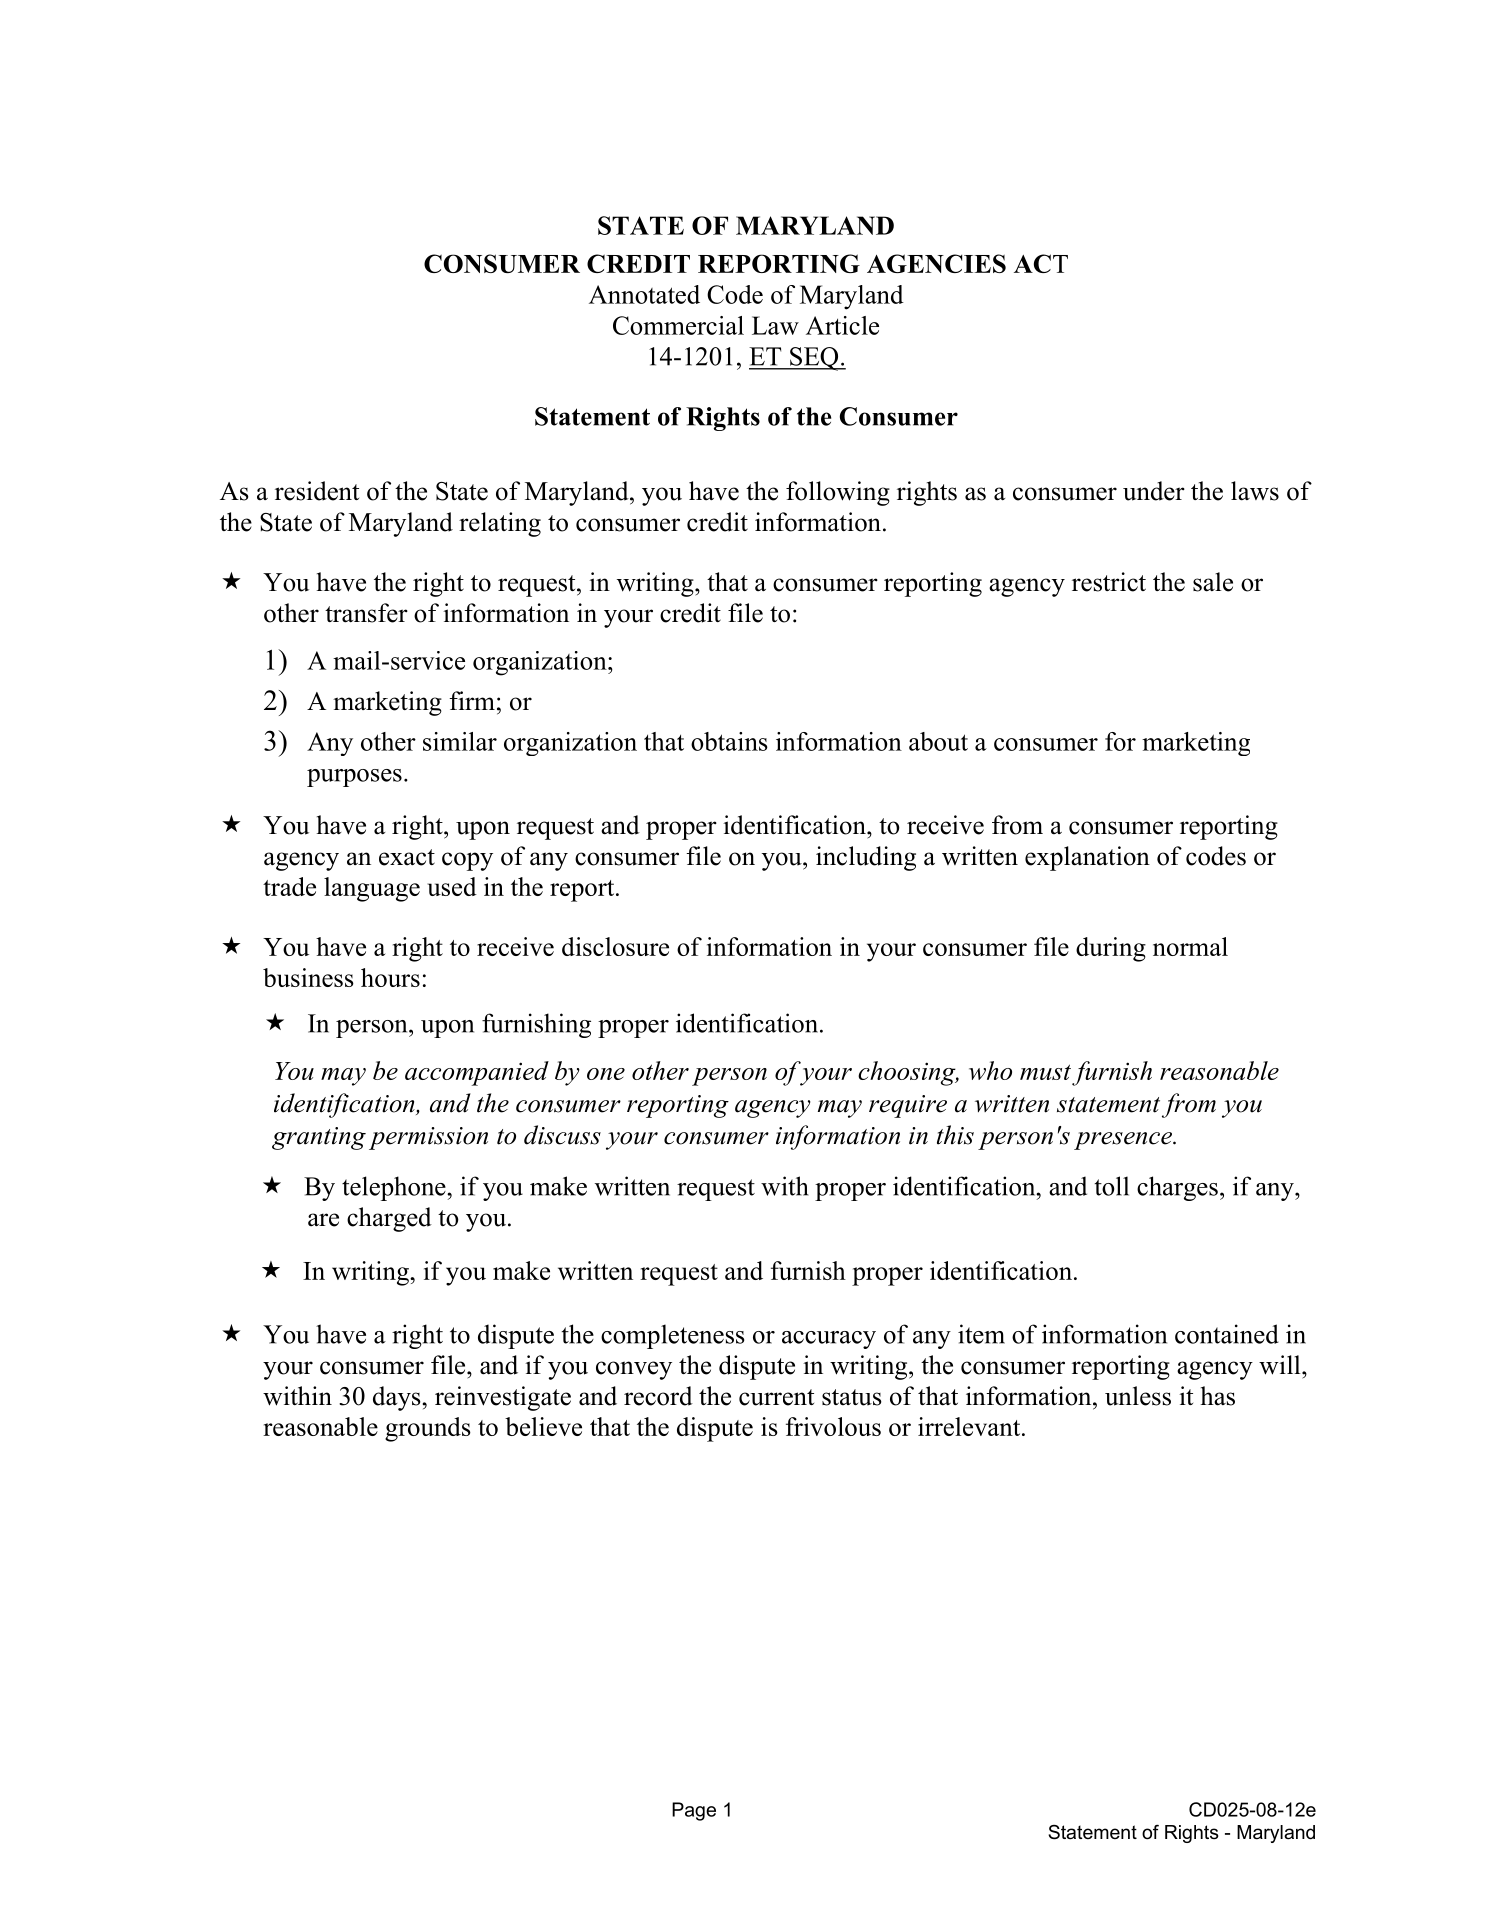  I want to click on under, so click(1154, 491).
